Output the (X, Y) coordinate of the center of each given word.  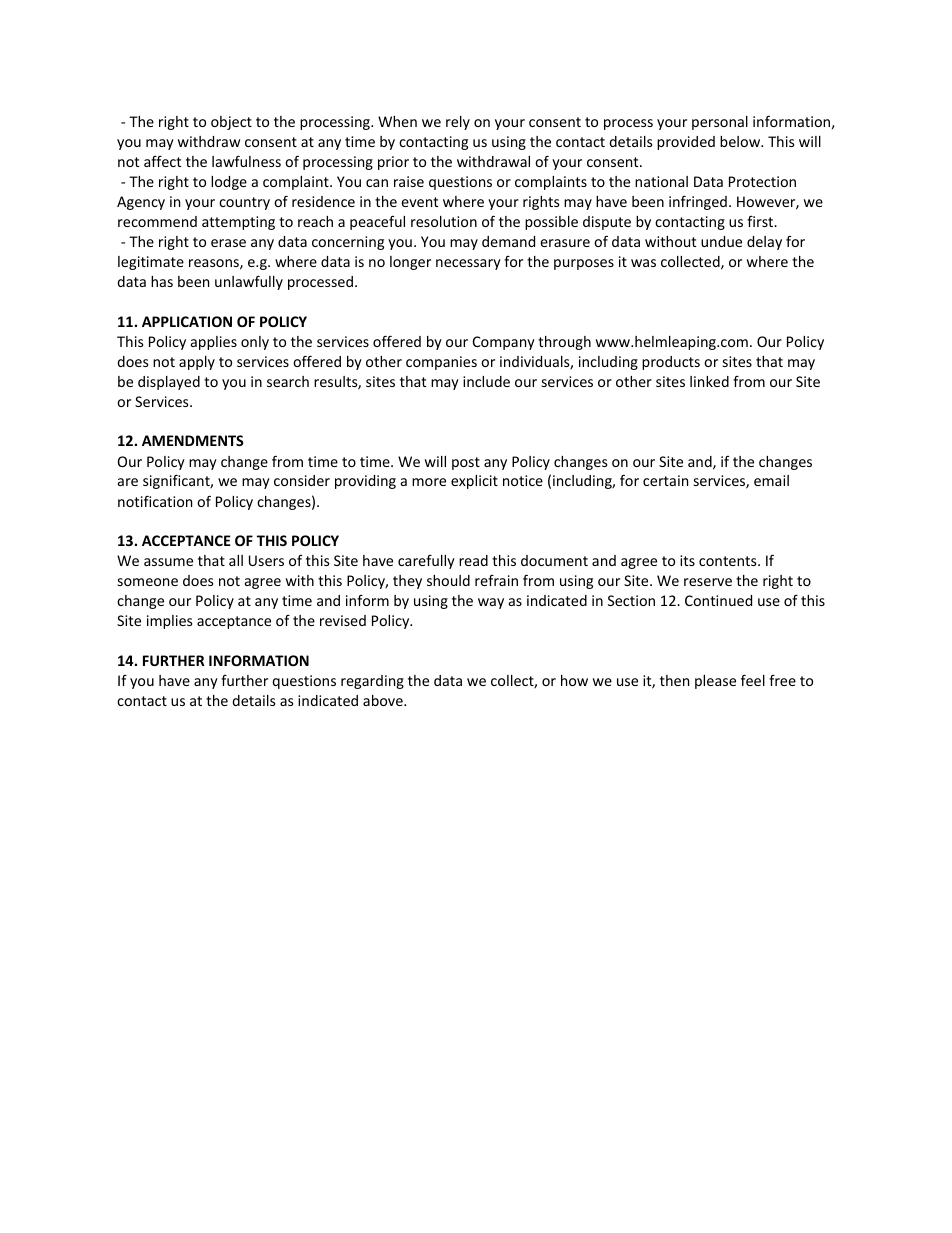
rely (458, 123)
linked (709, 381)
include (486, 381)
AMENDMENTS (193, 440)
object (231, 123)
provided (686, 143)
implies (170, 622)
